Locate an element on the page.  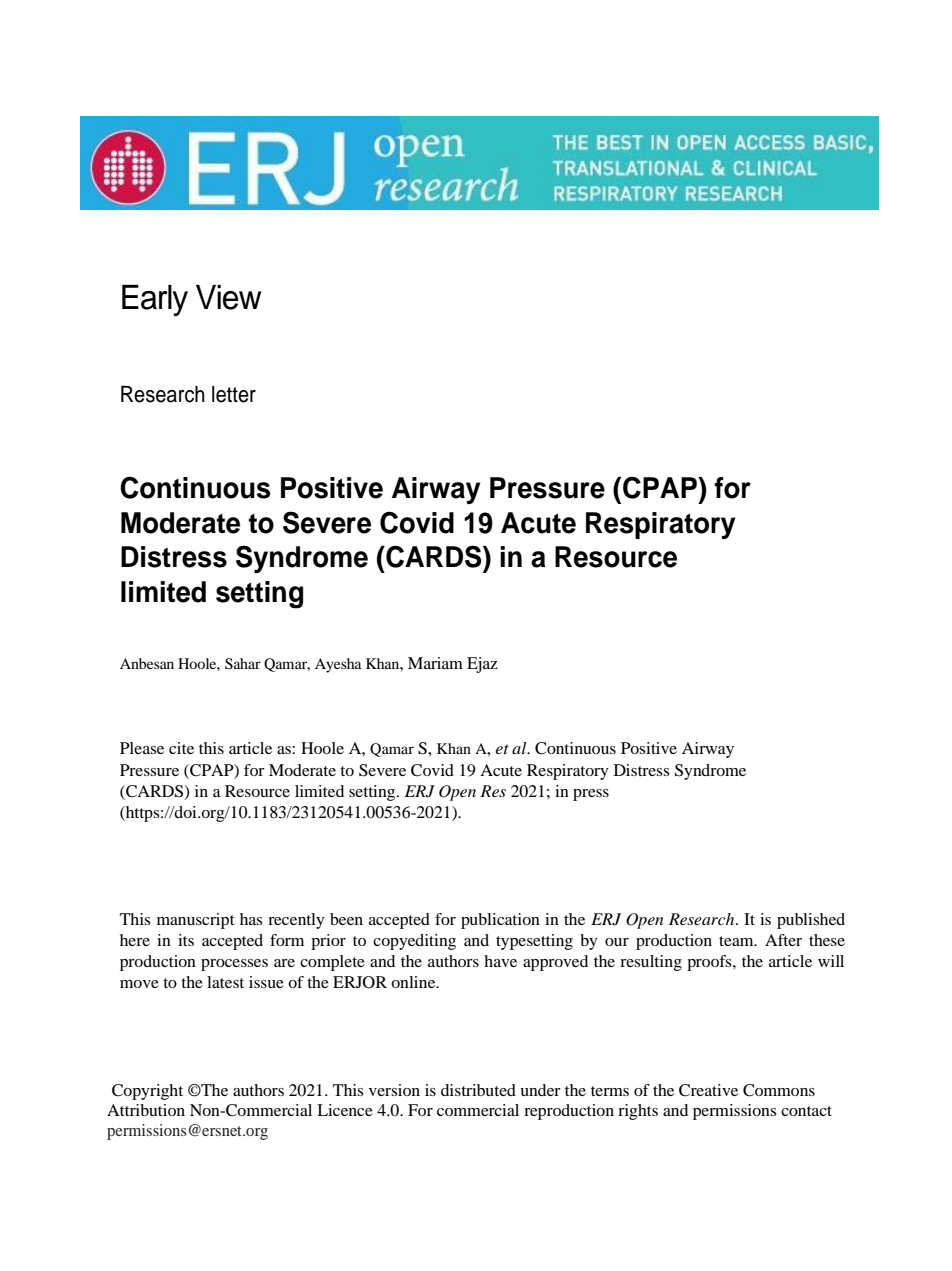
publication is located at coordinates (500, 921).
